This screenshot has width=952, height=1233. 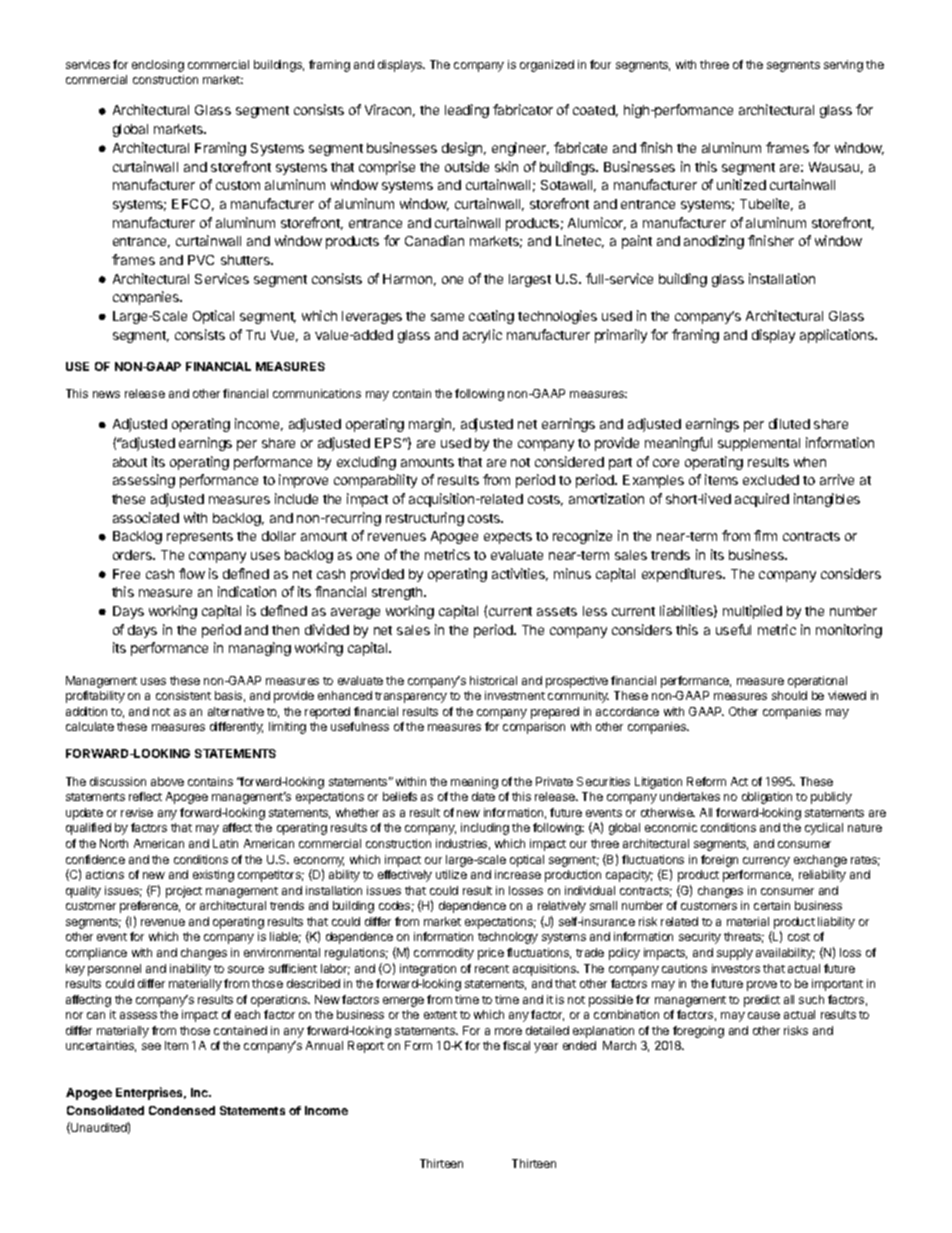 What do you see at coordinates (467, 111) in the screenshot?
I see `leading` at bounding box center [467, 111].
